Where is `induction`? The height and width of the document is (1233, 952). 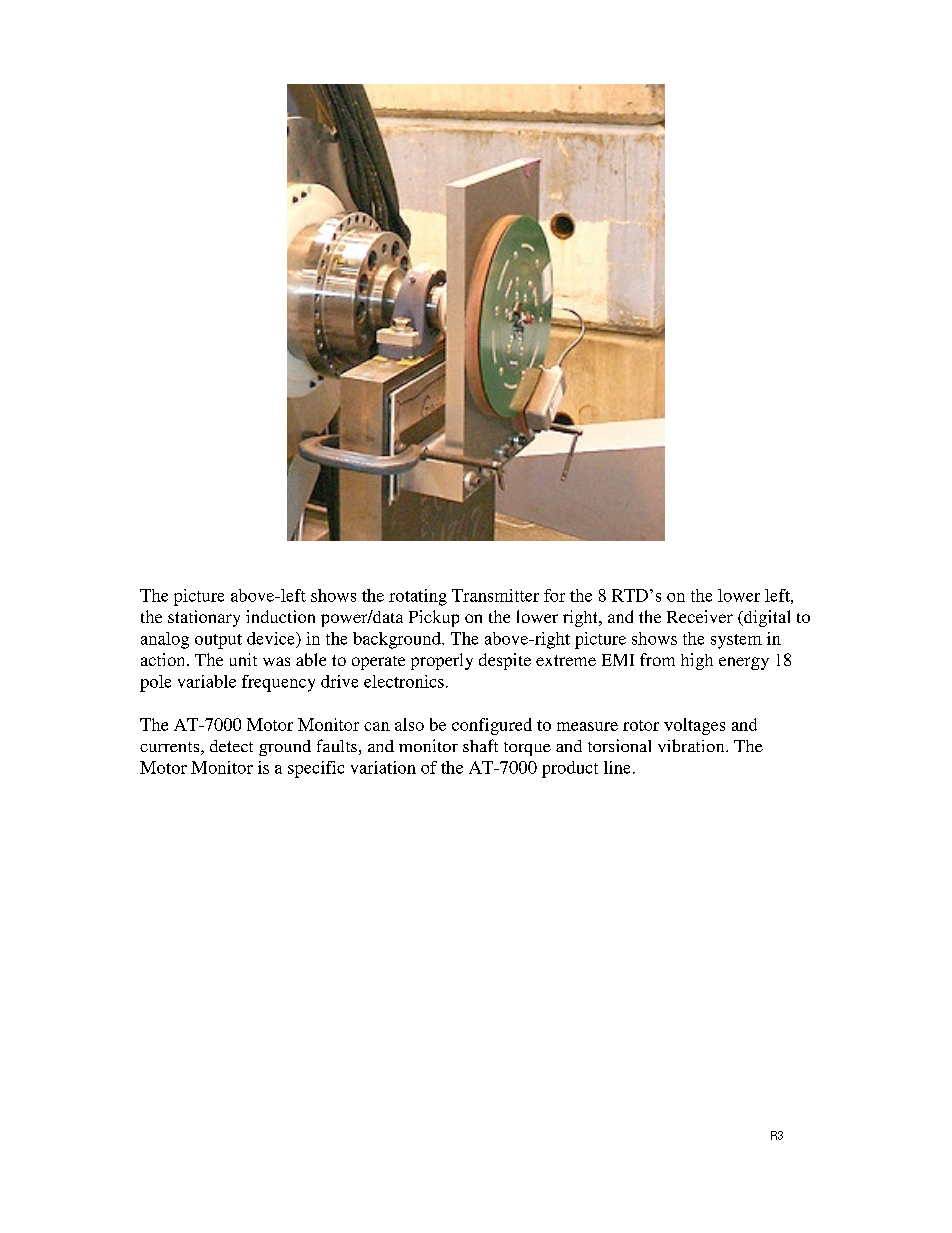 induction is located at coordinates (280, 616).
